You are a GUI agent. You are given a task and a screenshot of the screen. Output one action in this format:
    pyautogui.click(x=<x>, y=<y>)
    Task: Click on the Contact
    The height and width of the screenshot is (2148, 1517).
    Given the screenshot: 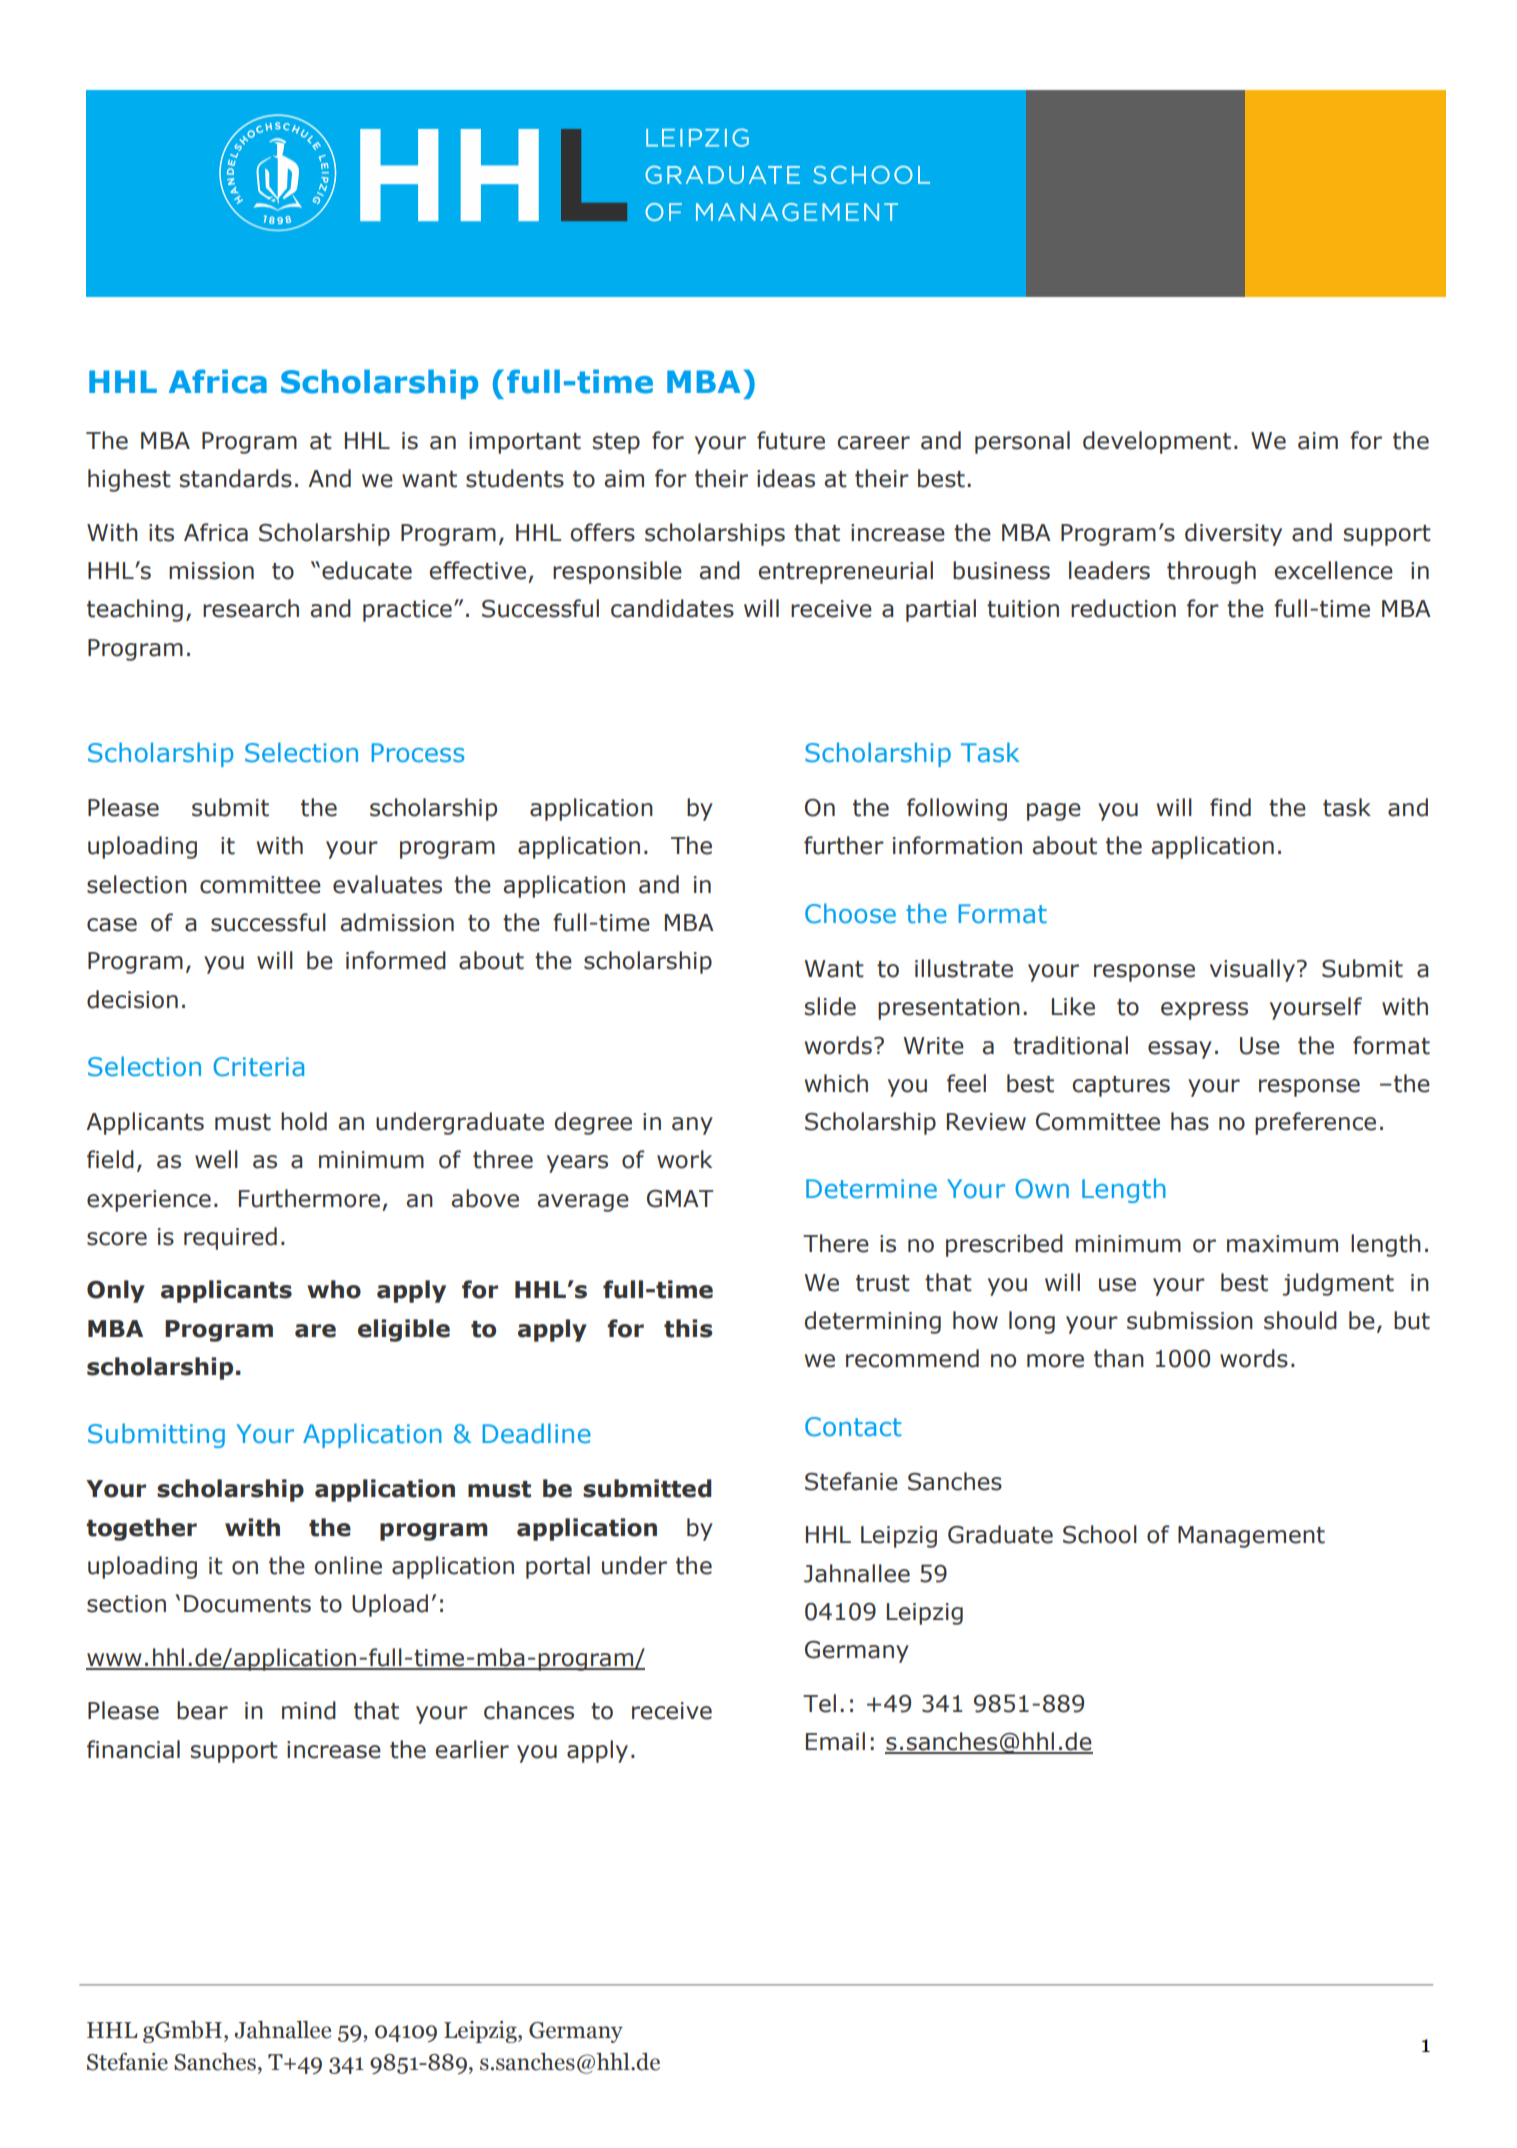 What is the action you would take?
    pyautogui.click(x=853, y=1427)
